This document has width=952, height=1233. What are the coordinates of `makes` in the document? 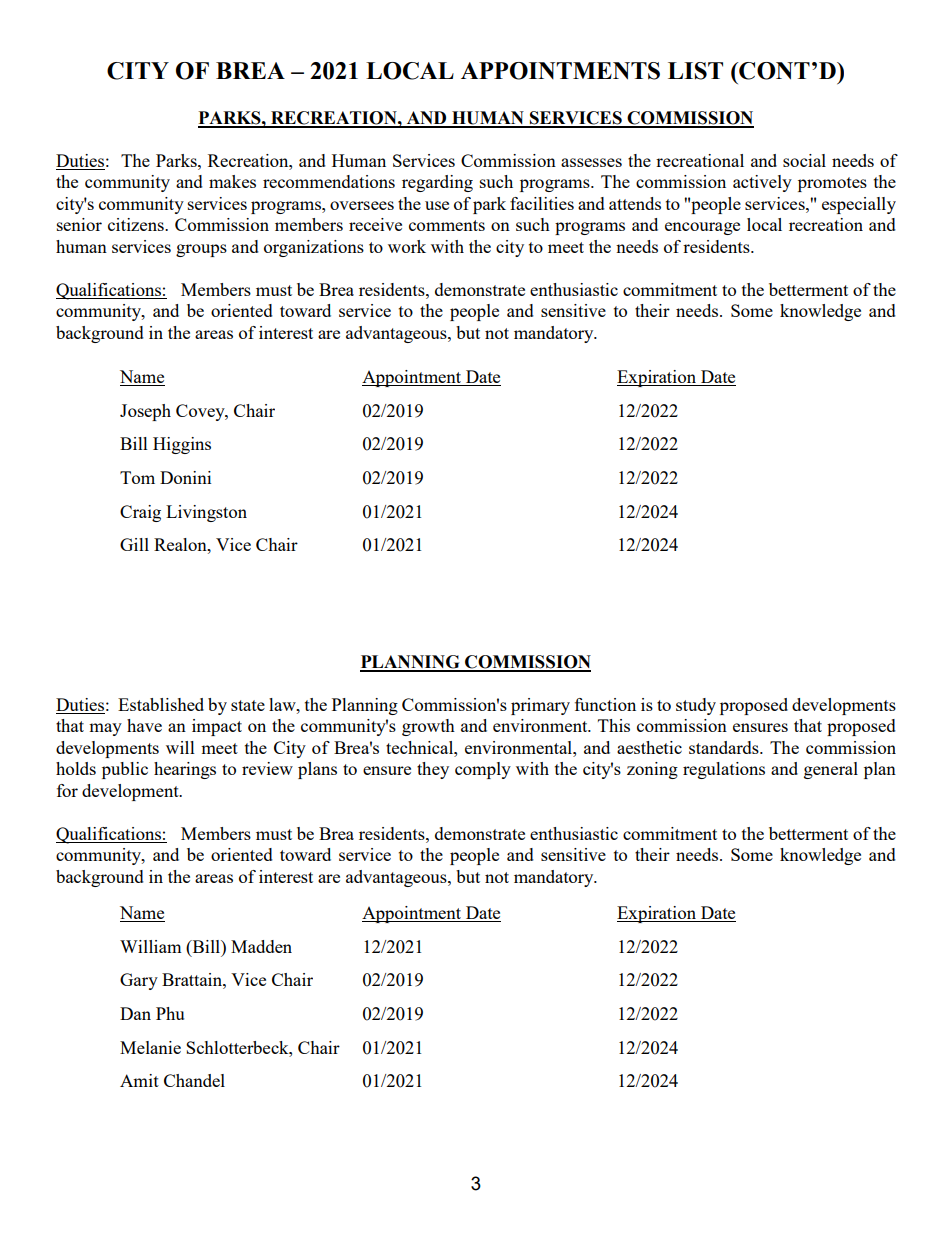 It's located at (232, 181).
